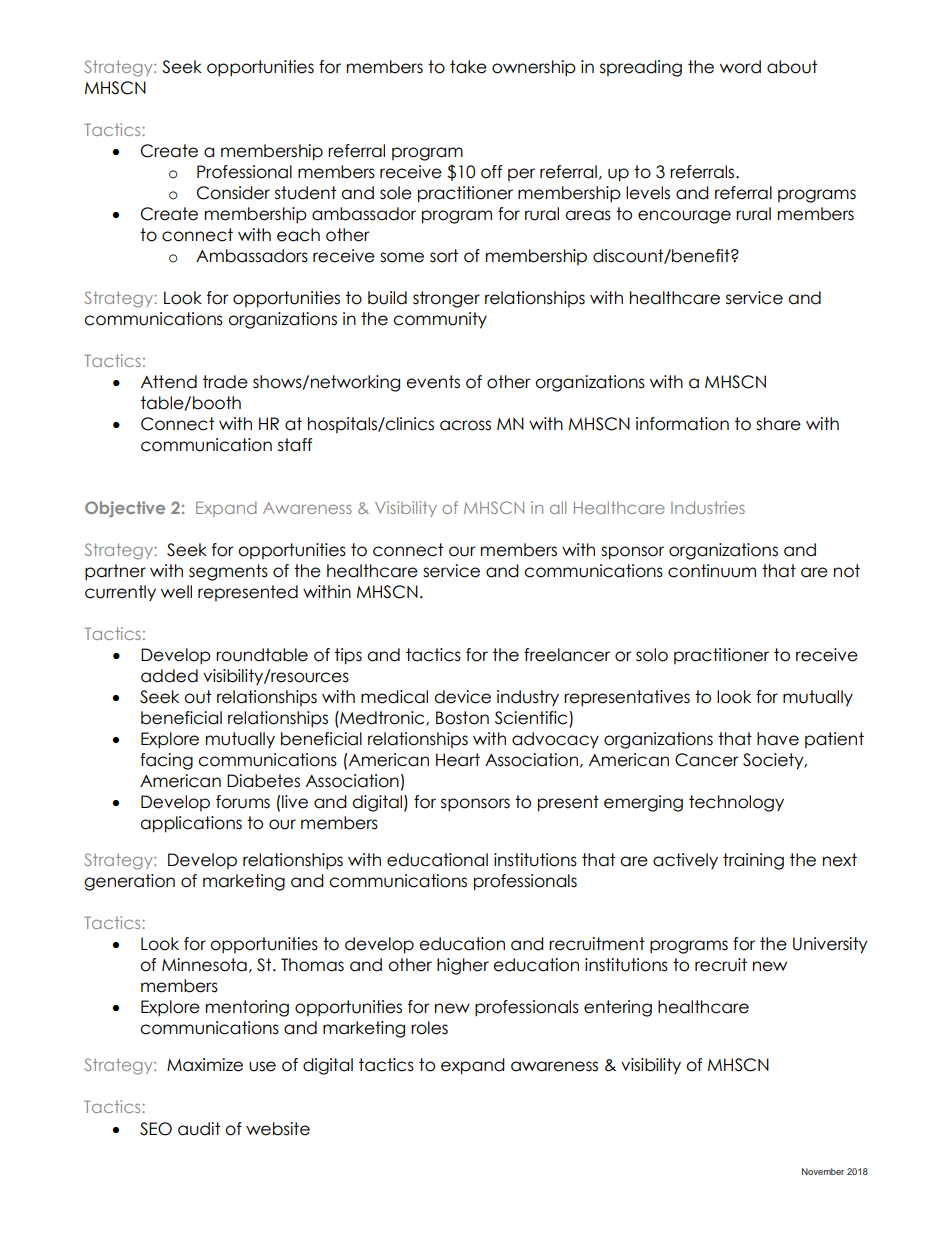 The height and width of the page is (1233, 952). What do you see at coordinates (740, 67) in the page?
I see `word` at bounding box center [740, 67].
